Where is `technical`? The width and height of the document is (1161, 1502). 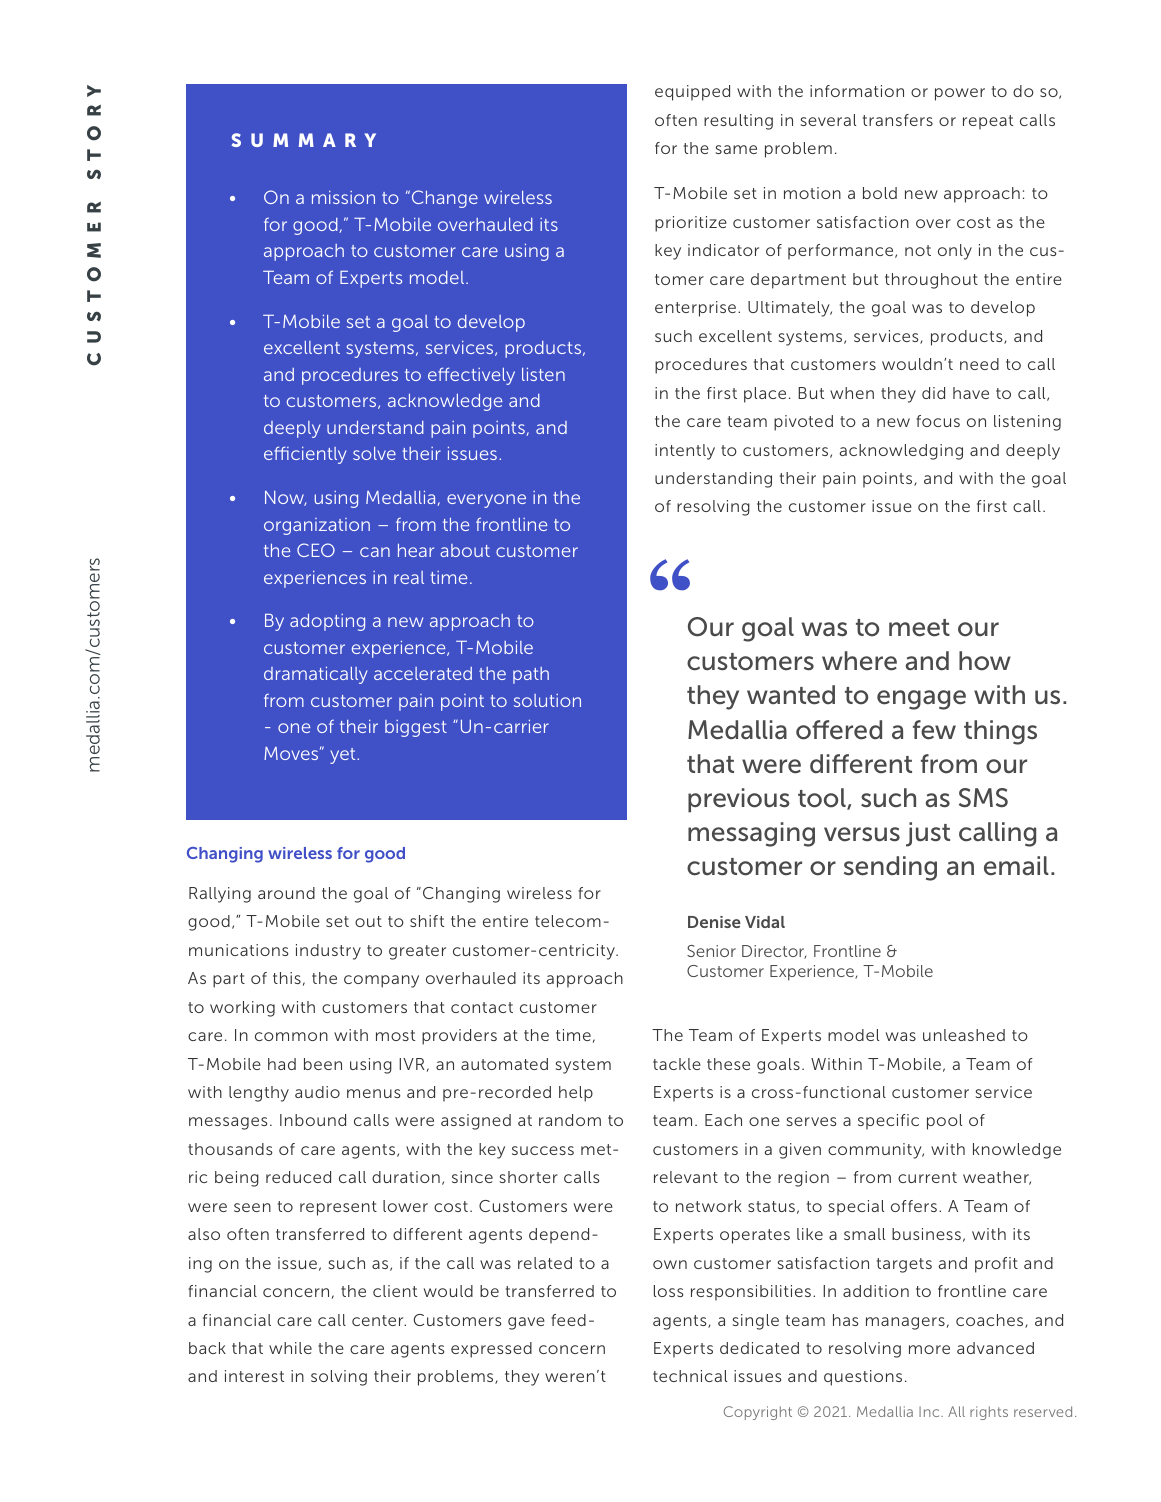 technical is located at coordinates (690, 1376).
